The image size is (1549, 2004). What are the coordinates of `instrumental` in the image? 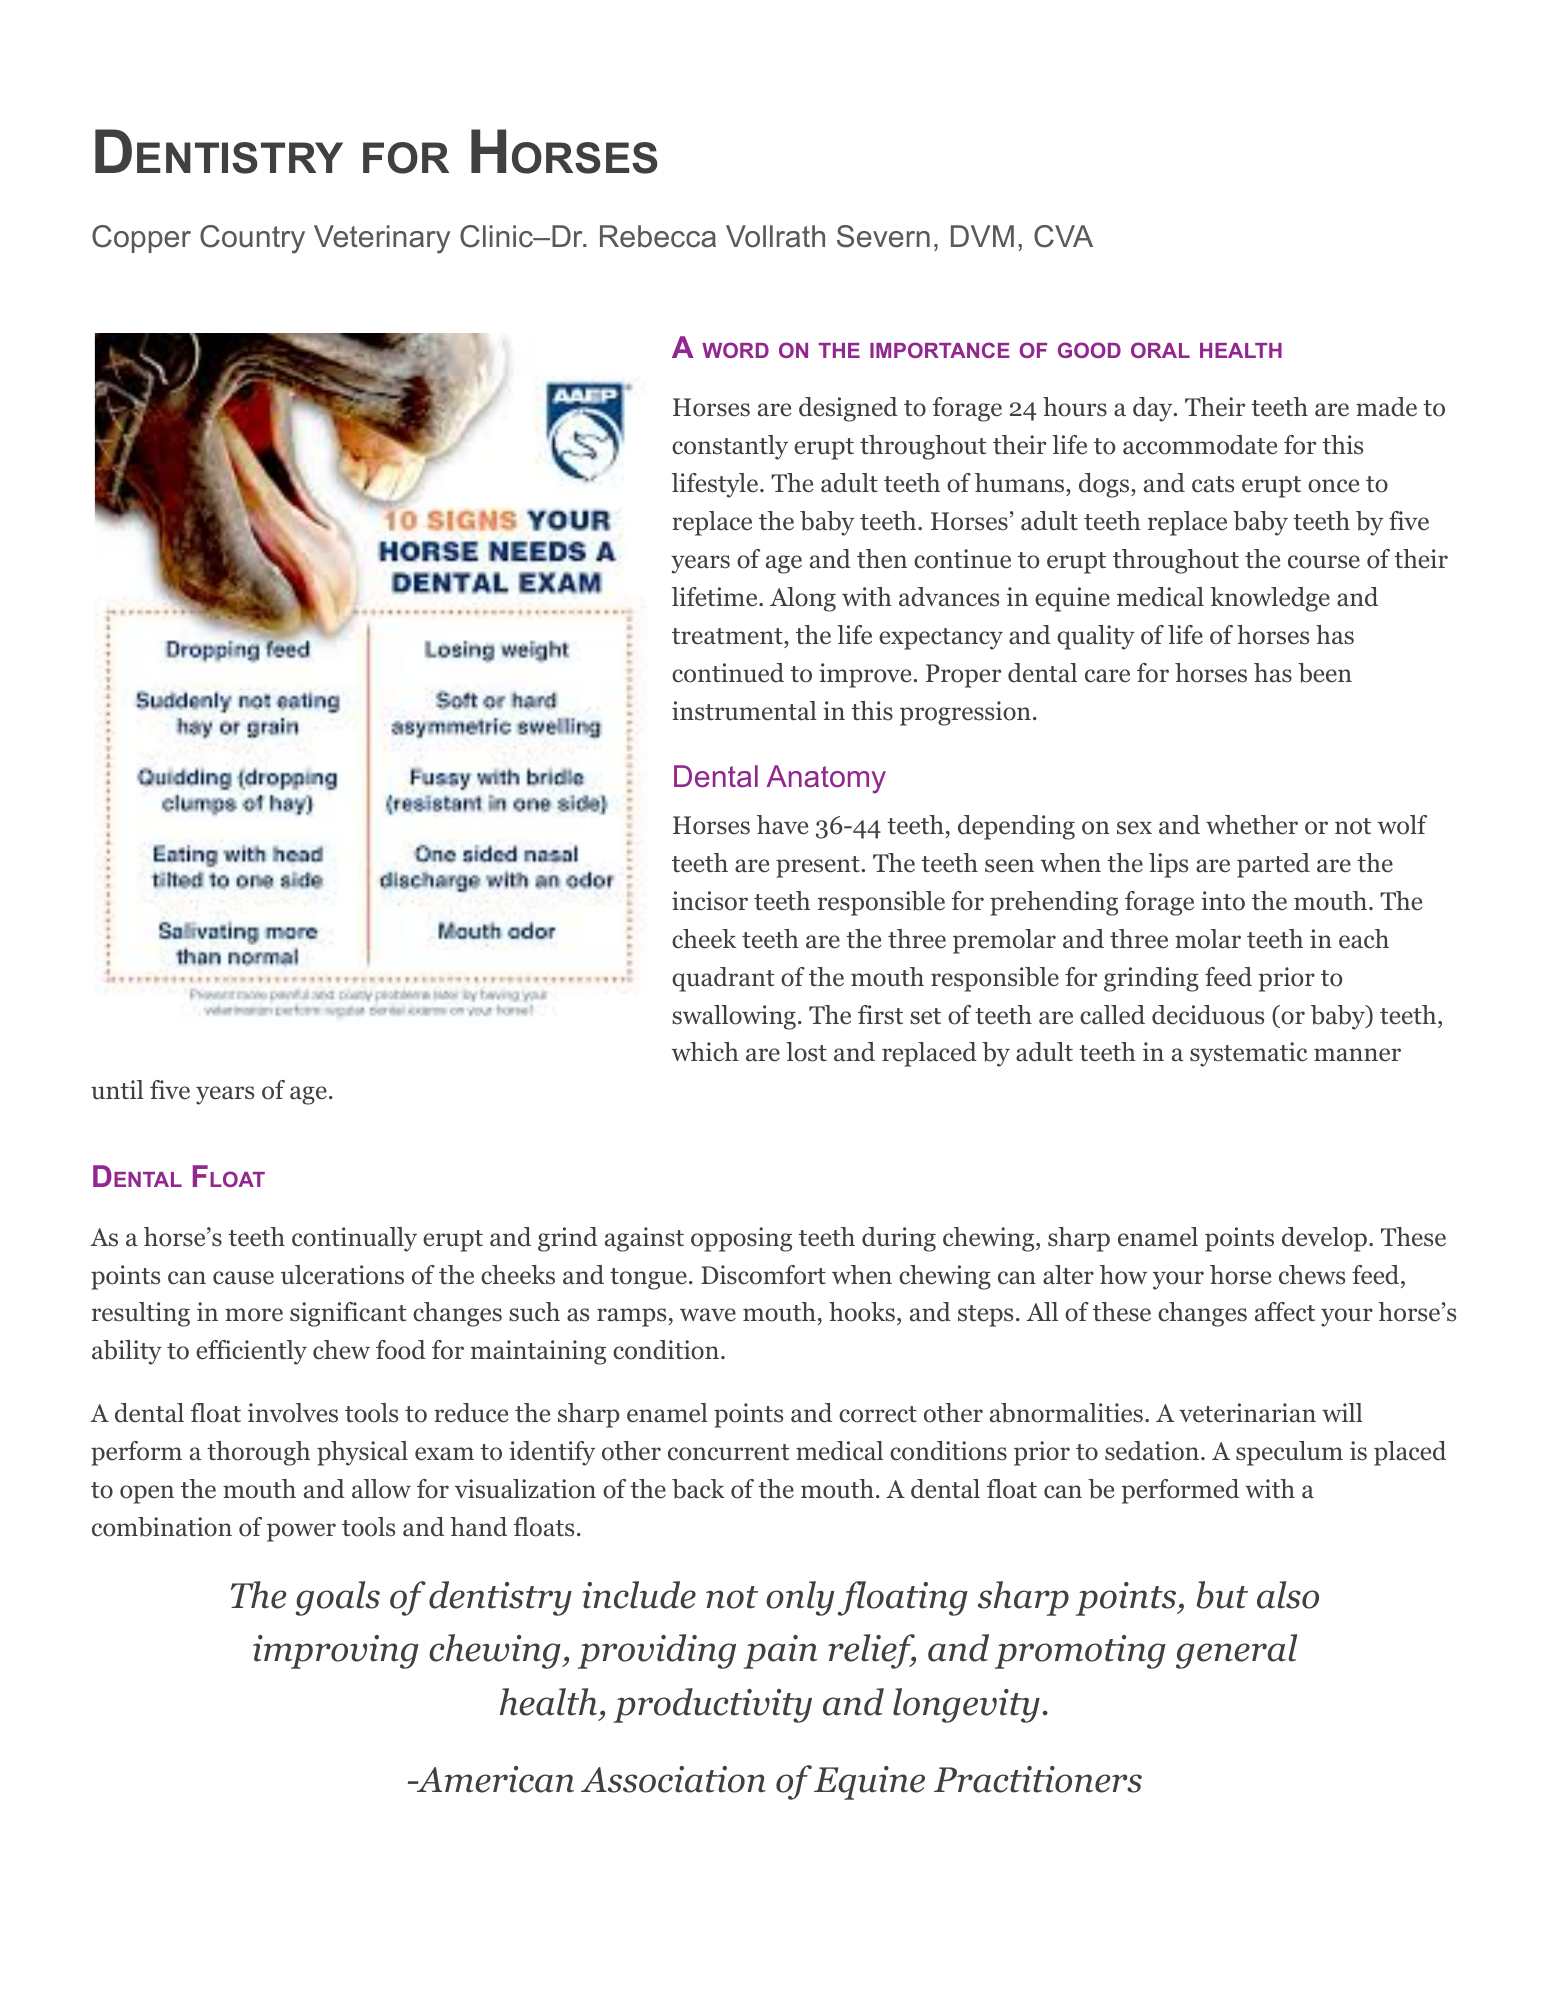 It's located at (744, 711).
